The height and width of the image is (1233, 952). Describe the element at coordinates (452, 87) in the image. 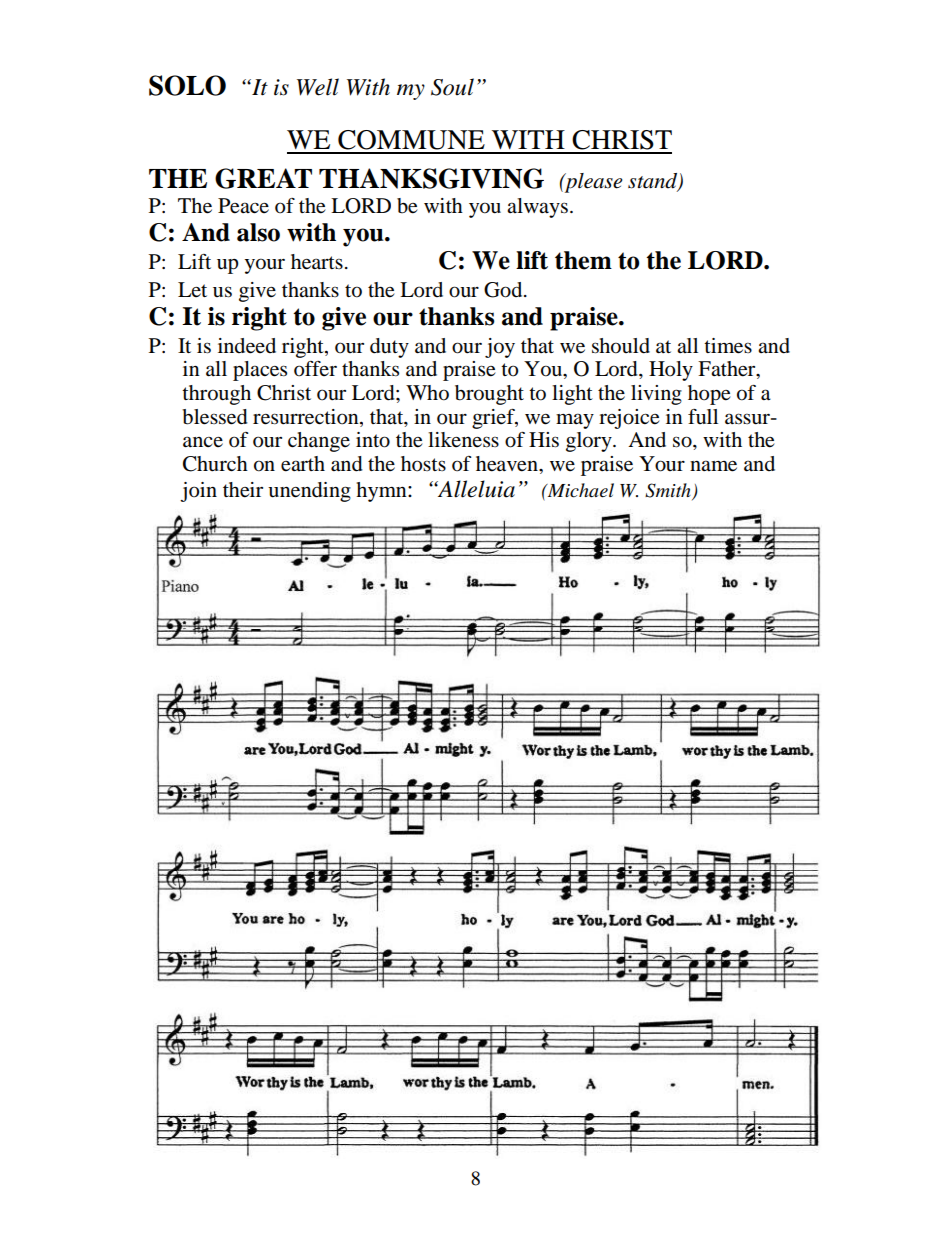

I see `Soul` at that location.
